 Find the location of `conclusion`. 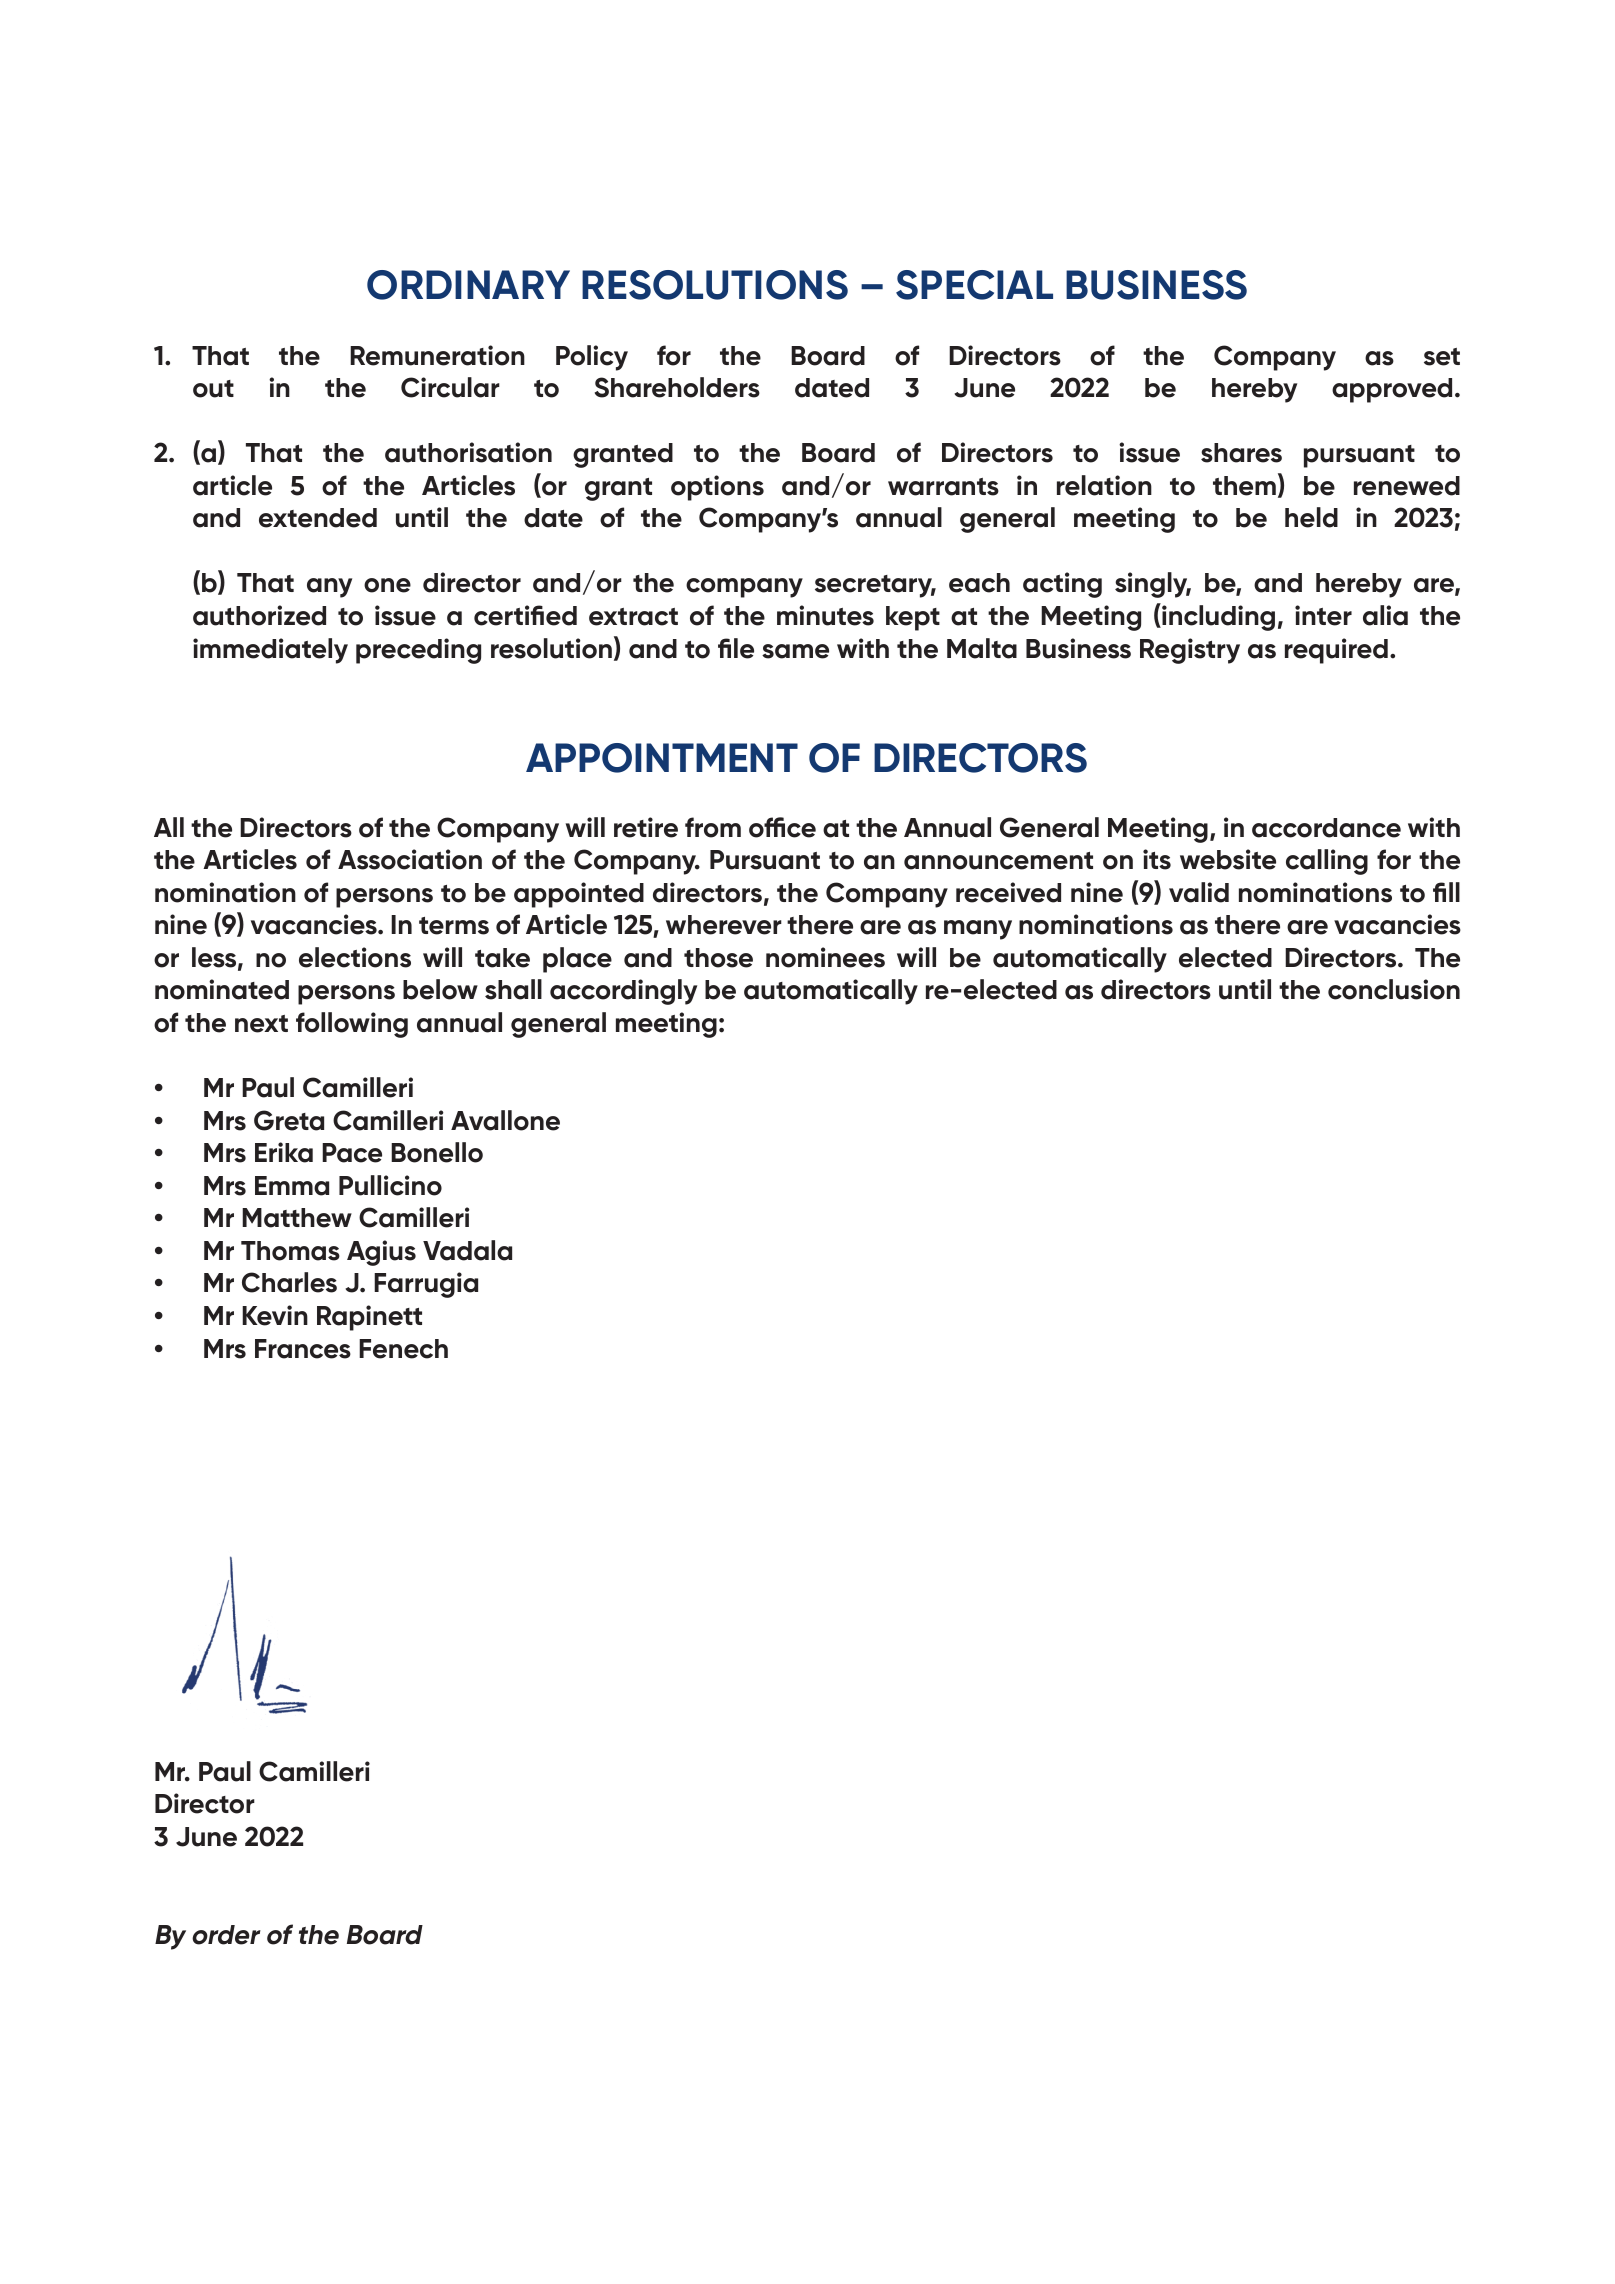

conclusion is located at coordinates (1394, 989).
